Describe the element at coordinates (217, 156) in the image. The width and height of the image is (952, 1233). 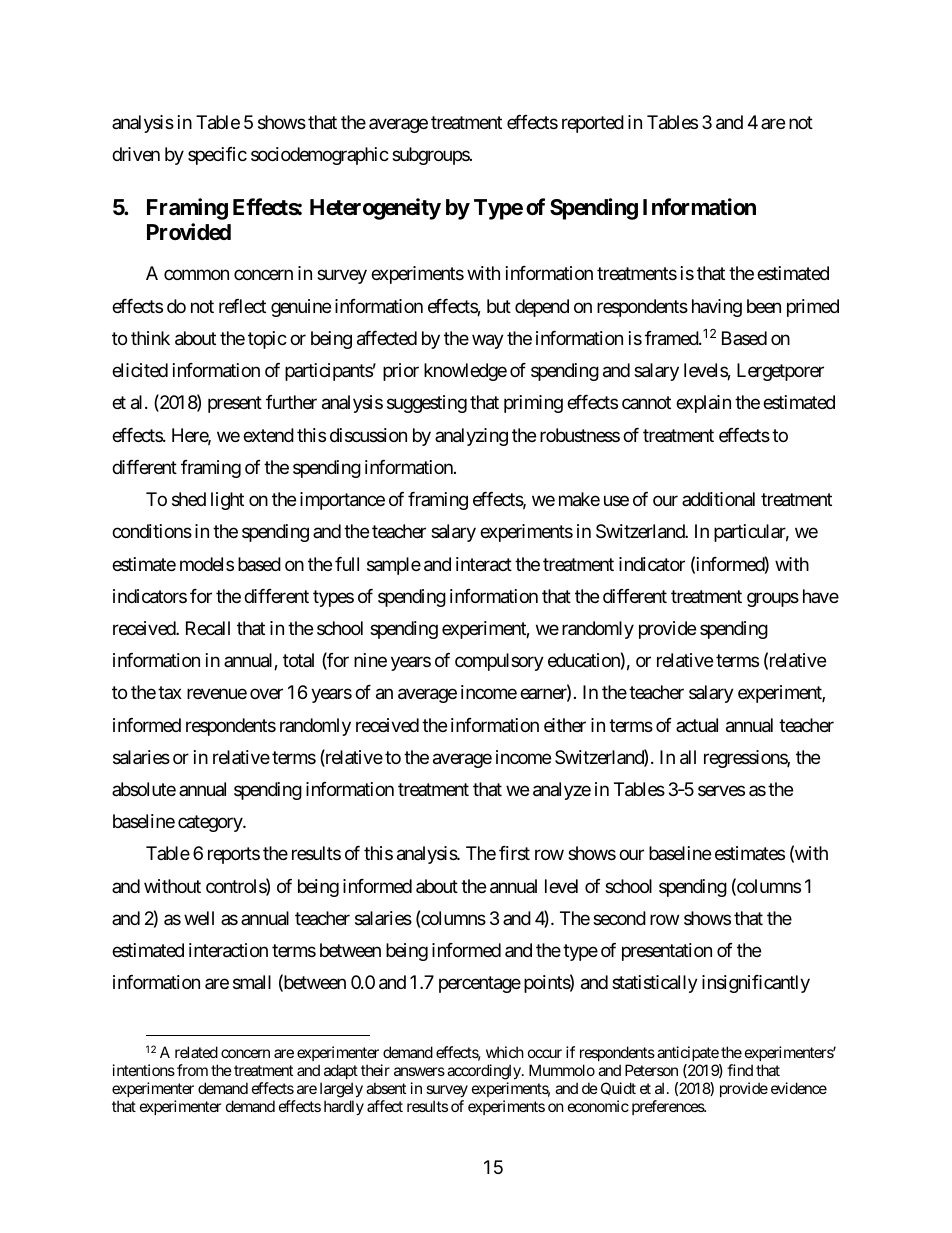
I see `specific` at that location.
